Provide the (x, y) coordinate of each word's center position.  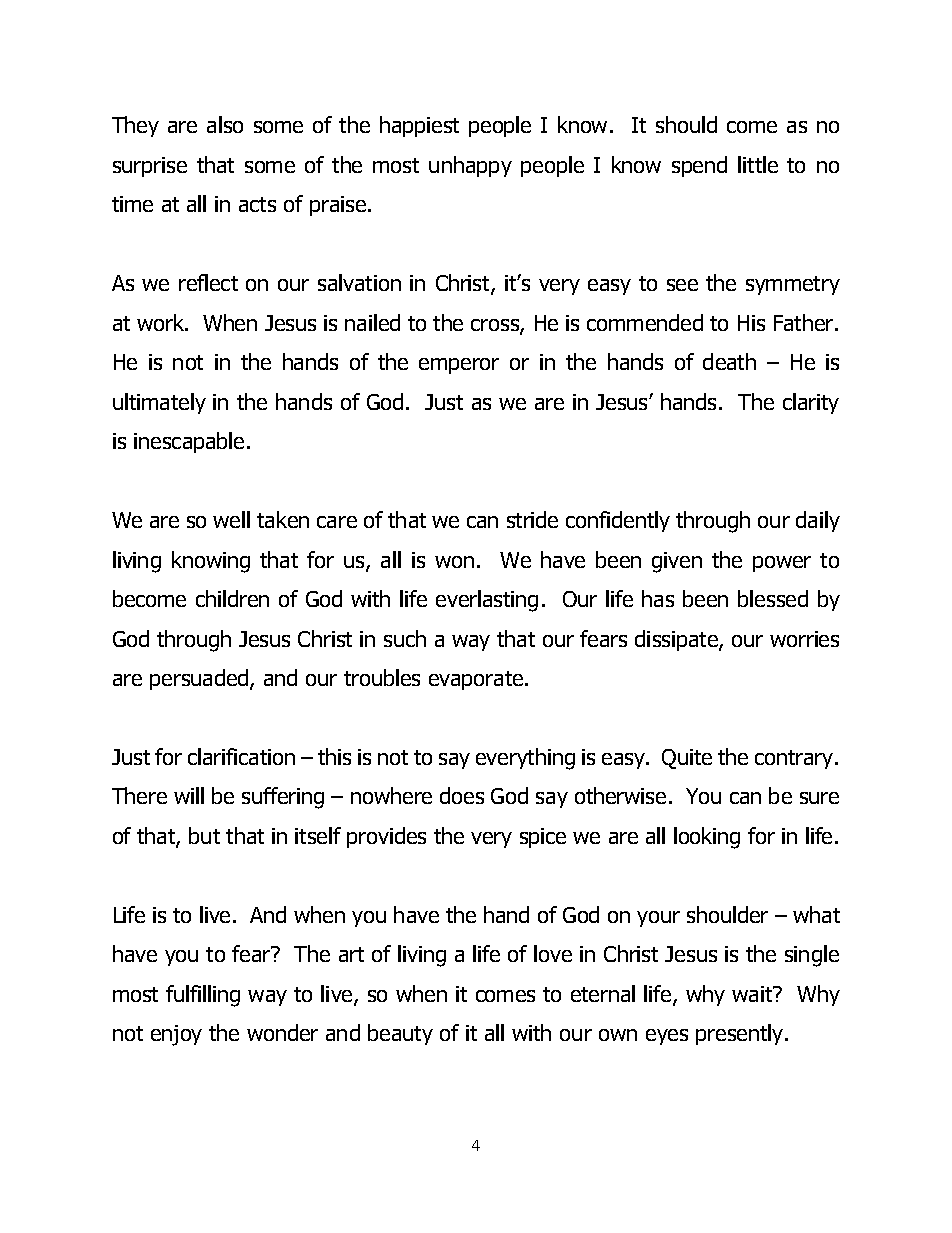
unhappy (470, 166)
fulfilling (203, 996)
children (232, 598)
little (758, 164)
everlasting (487, 601)
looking (707, 838)
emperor (459, 366)
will (189, 795)
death (729, 361)
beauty (400, 1034)
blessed (773, 598)
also (225, 124)
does (462, 795)
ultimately (159, 403)
